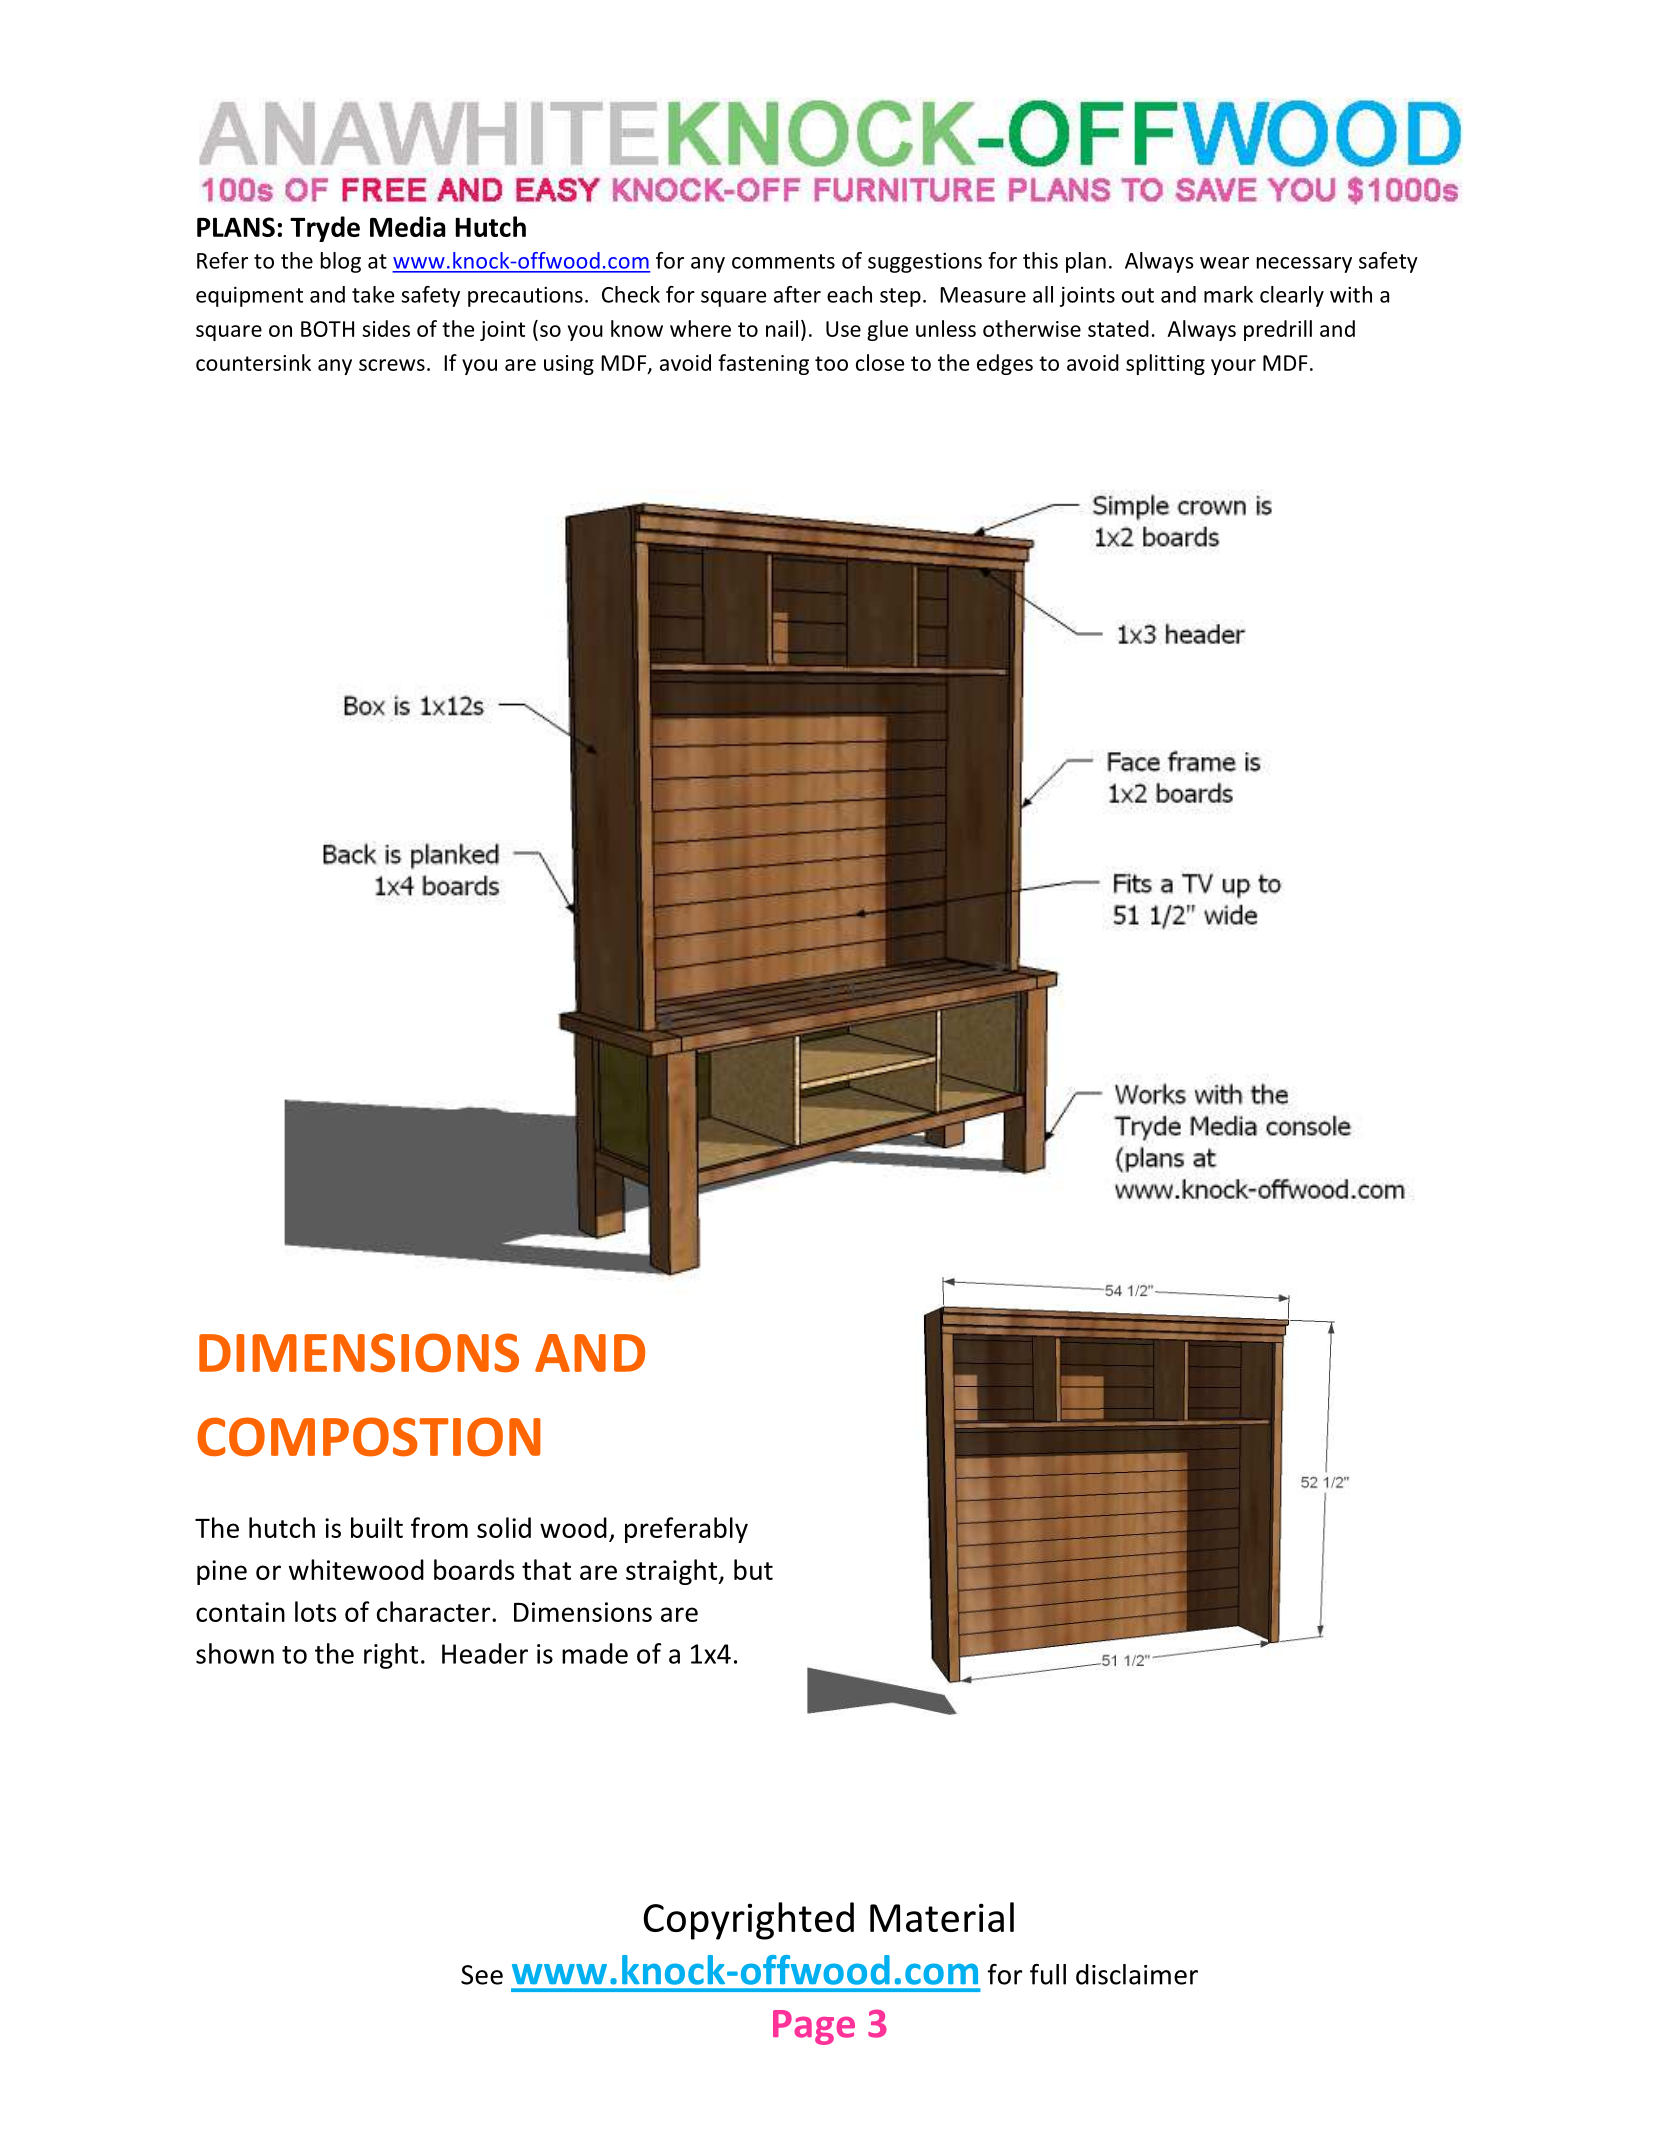  What do you see at coordinates (1233, 367) in the image?
I see `your` at bounding box center [1233, 367].
